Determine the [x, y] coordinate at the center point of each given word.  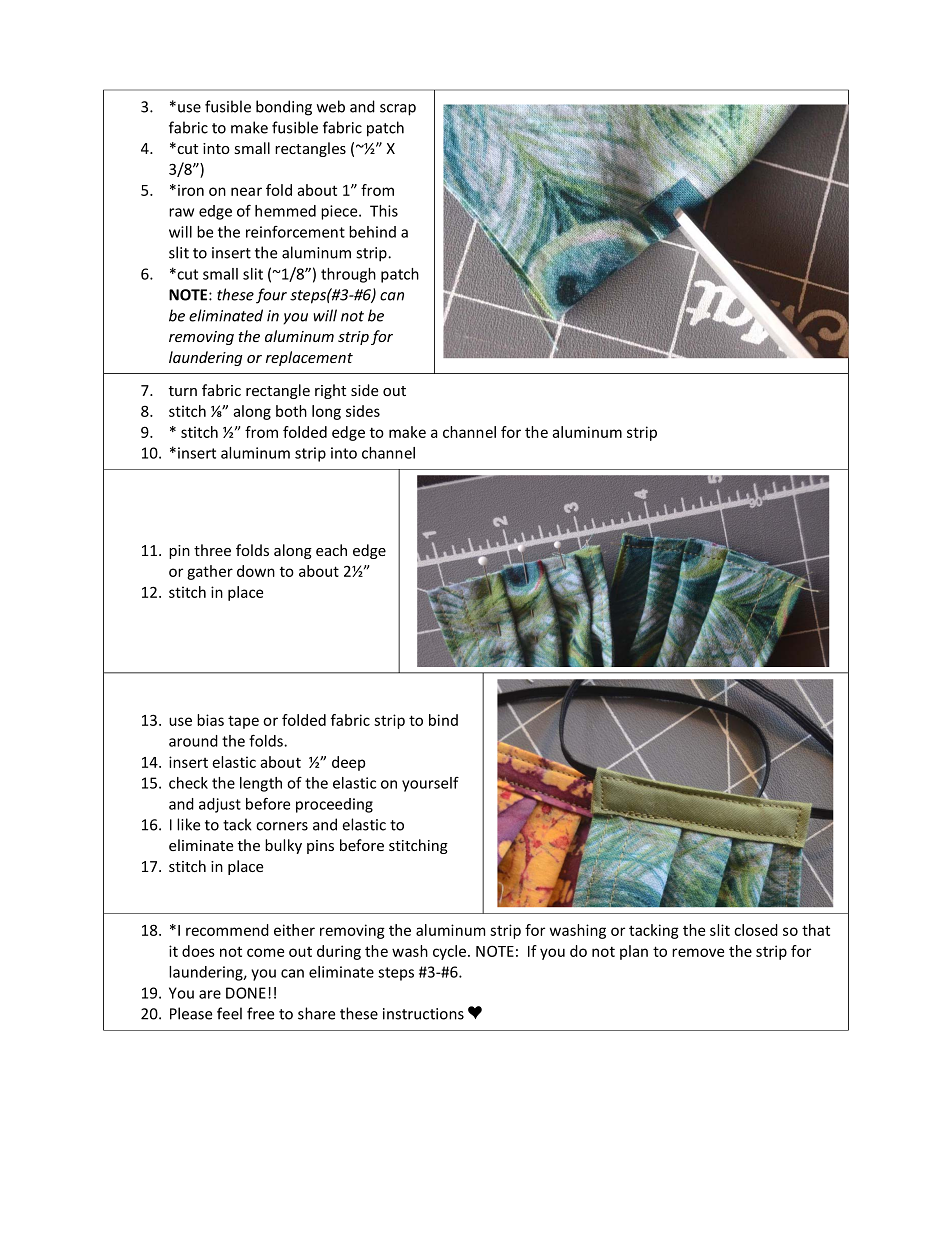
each [331, 550]
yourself [430, 784]
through [348, 275]
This [384, 211]
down [256, 571]
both [291, 411]
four [271, 296]
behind [372, 232]
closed [756, 930]
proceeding [334, 805]
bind [443, 720]
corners [282, 826]
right [330, 391]
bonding [284, 108]
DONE [246, 993]
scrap [398, 110]
